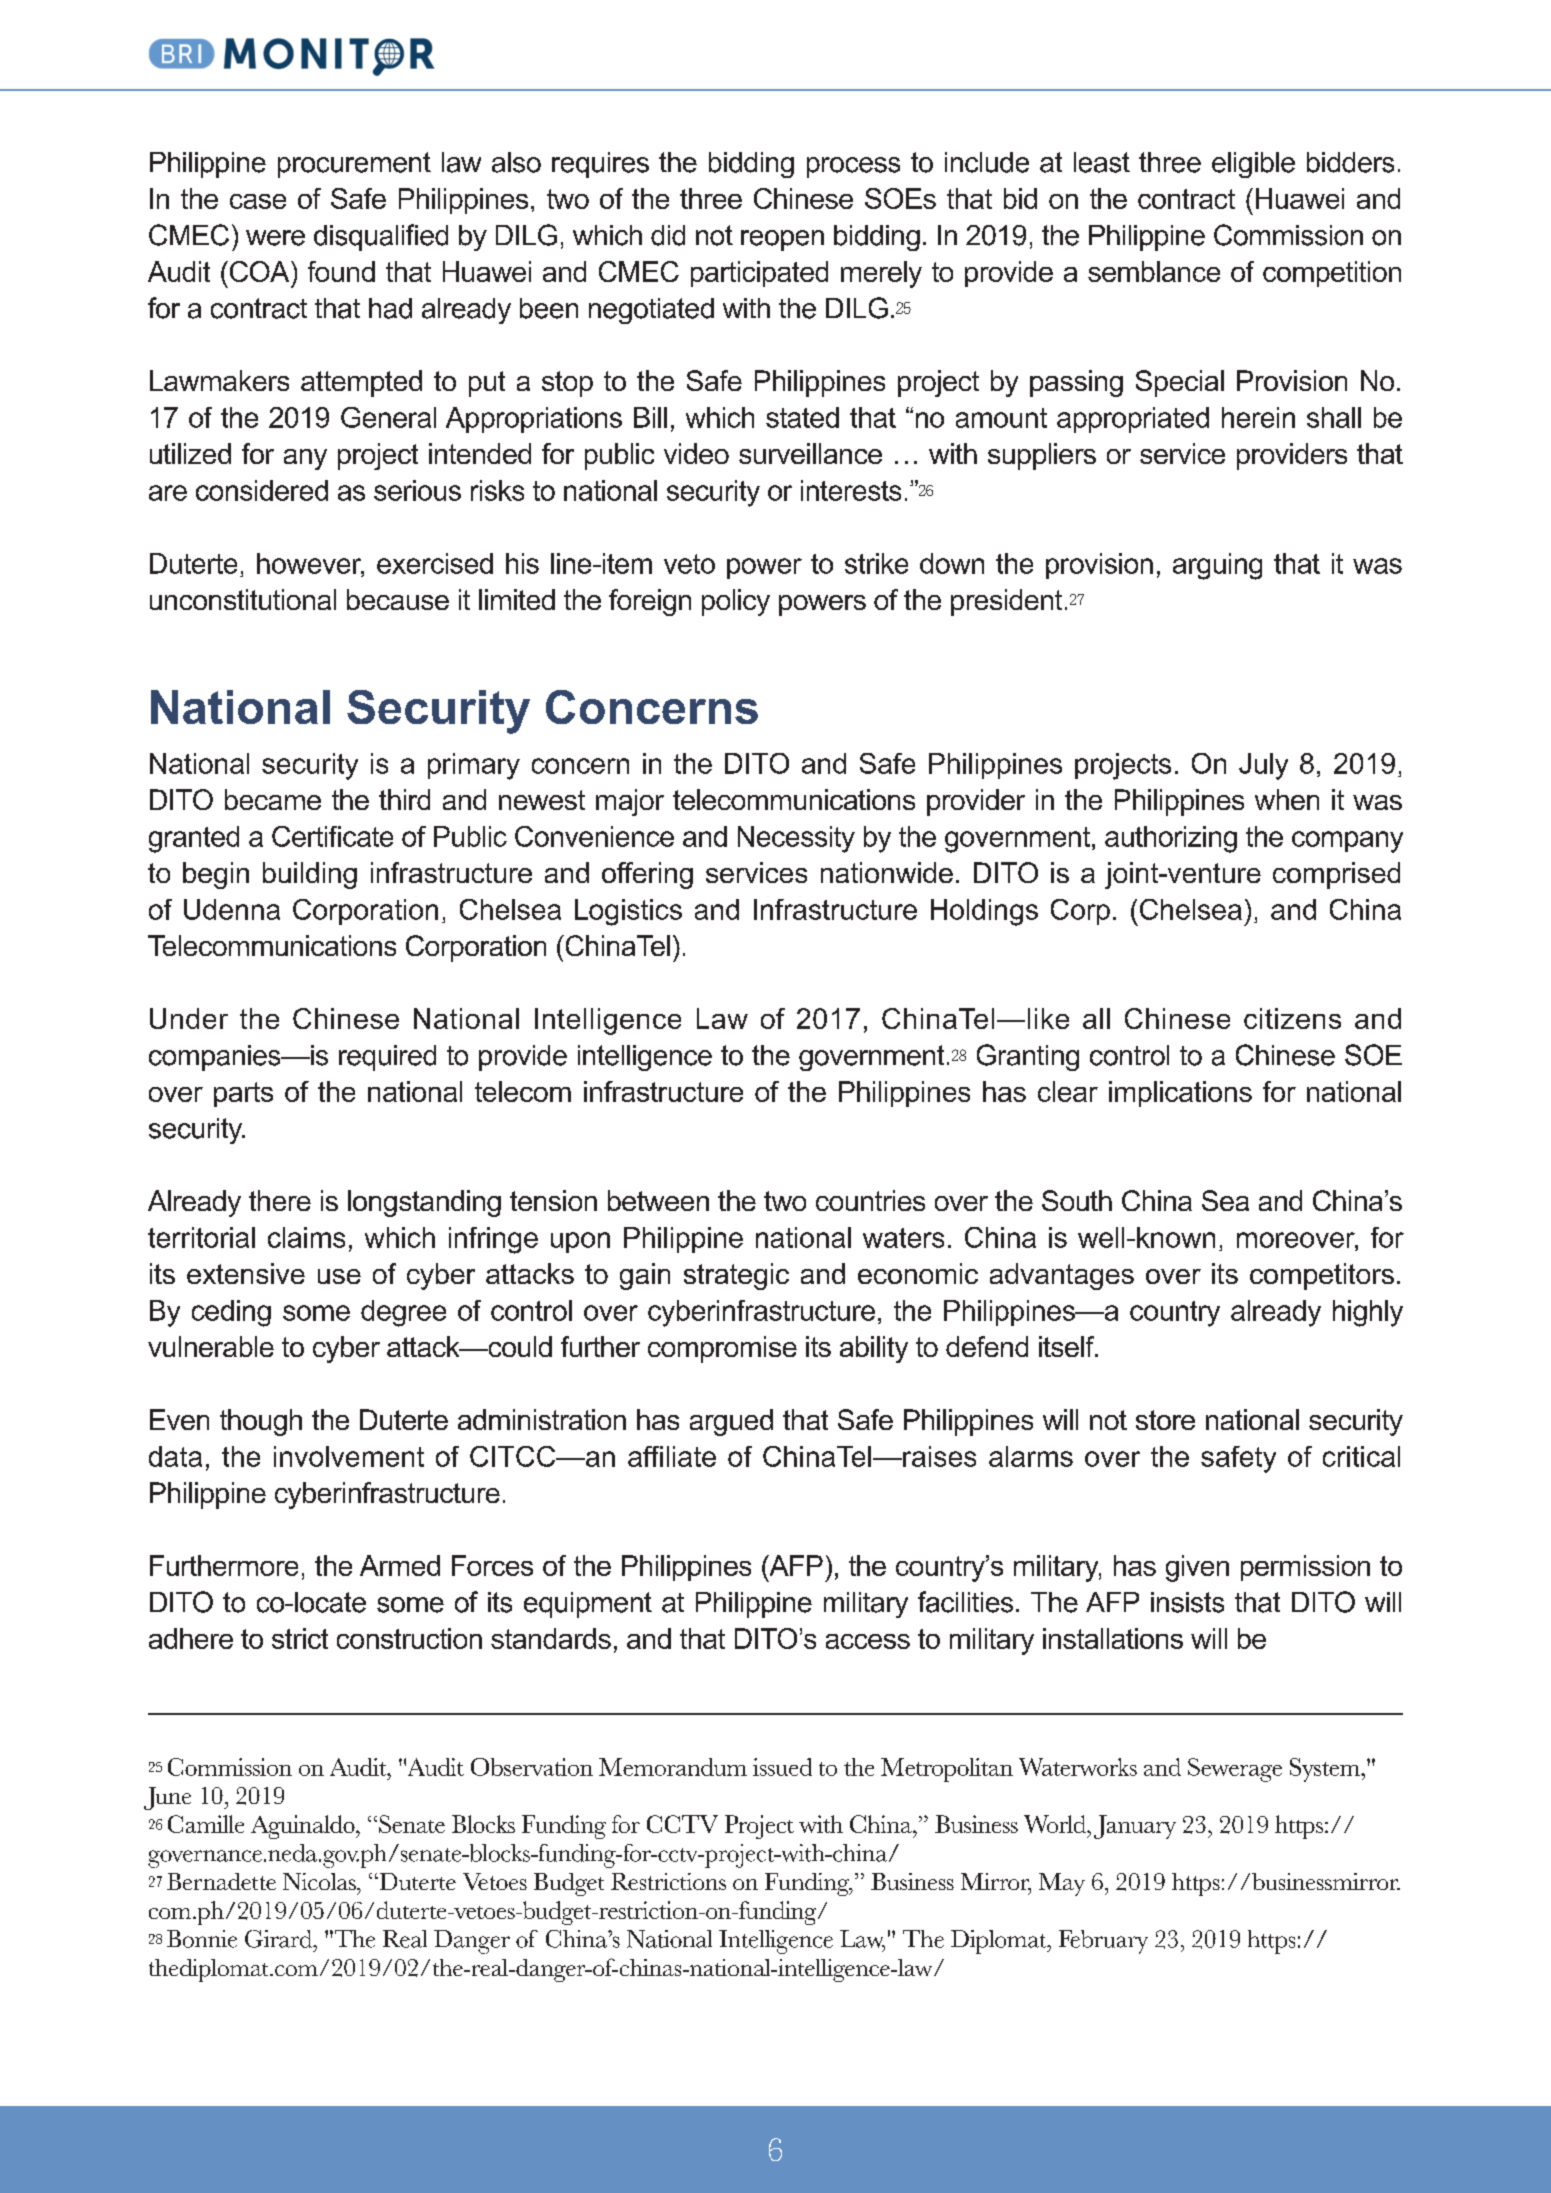  What do you see at coordinates (275, 238) in the screenshot?
I see `were` at bounding box center [275, 238].
